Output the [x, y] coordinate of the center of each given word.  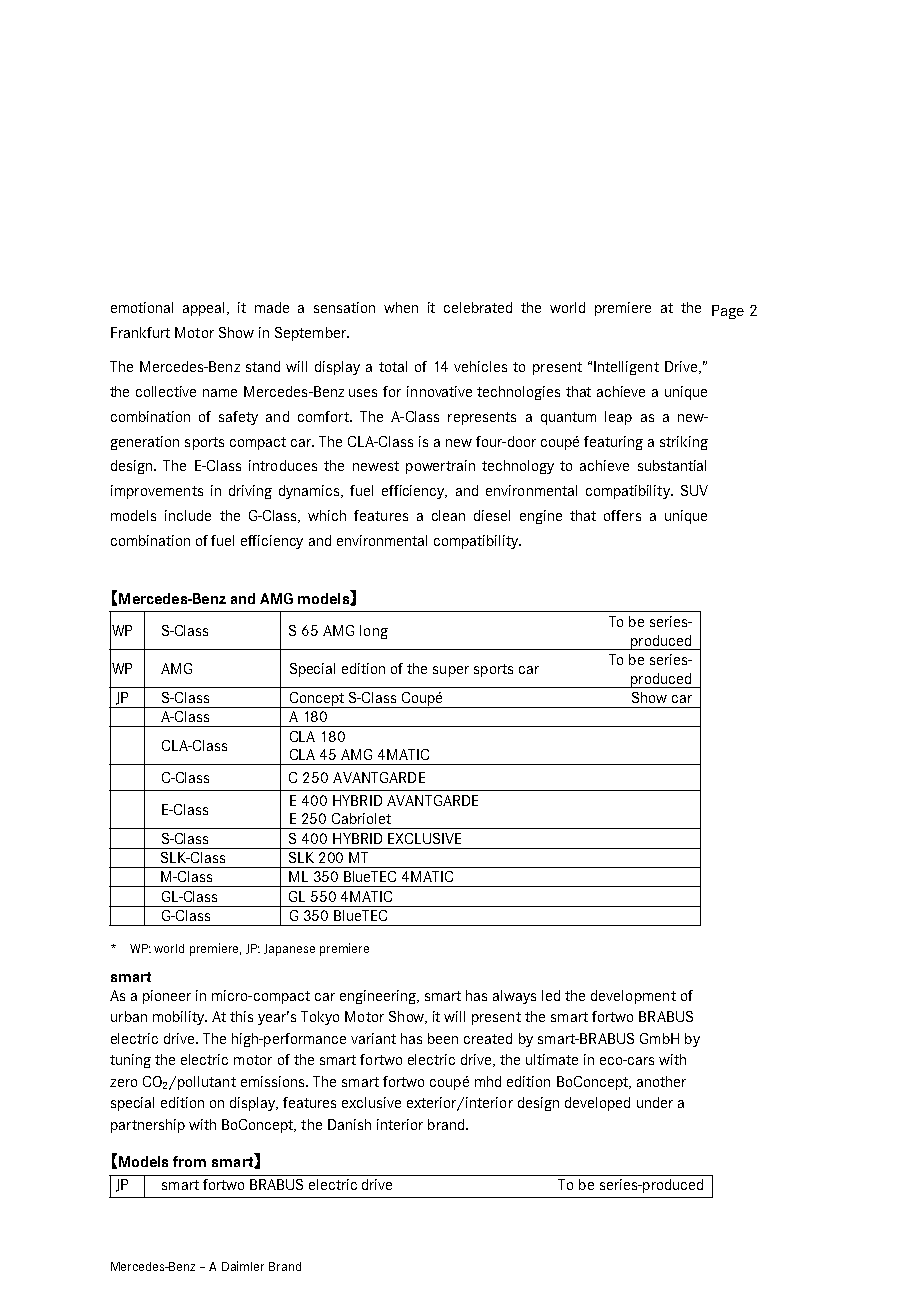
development [633, 997]
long [374, 632]
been [443, 1038]
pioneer [167, 997]
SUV [694, 490]
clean [448, 515]
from [189, 1161]
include [188, 515]
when [401, 307]
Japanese [289, 950]
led [551, 995]
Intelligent [626, 368]
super [451, 671]
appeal [205, 309]
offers [622, 515]
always [514, 997]
